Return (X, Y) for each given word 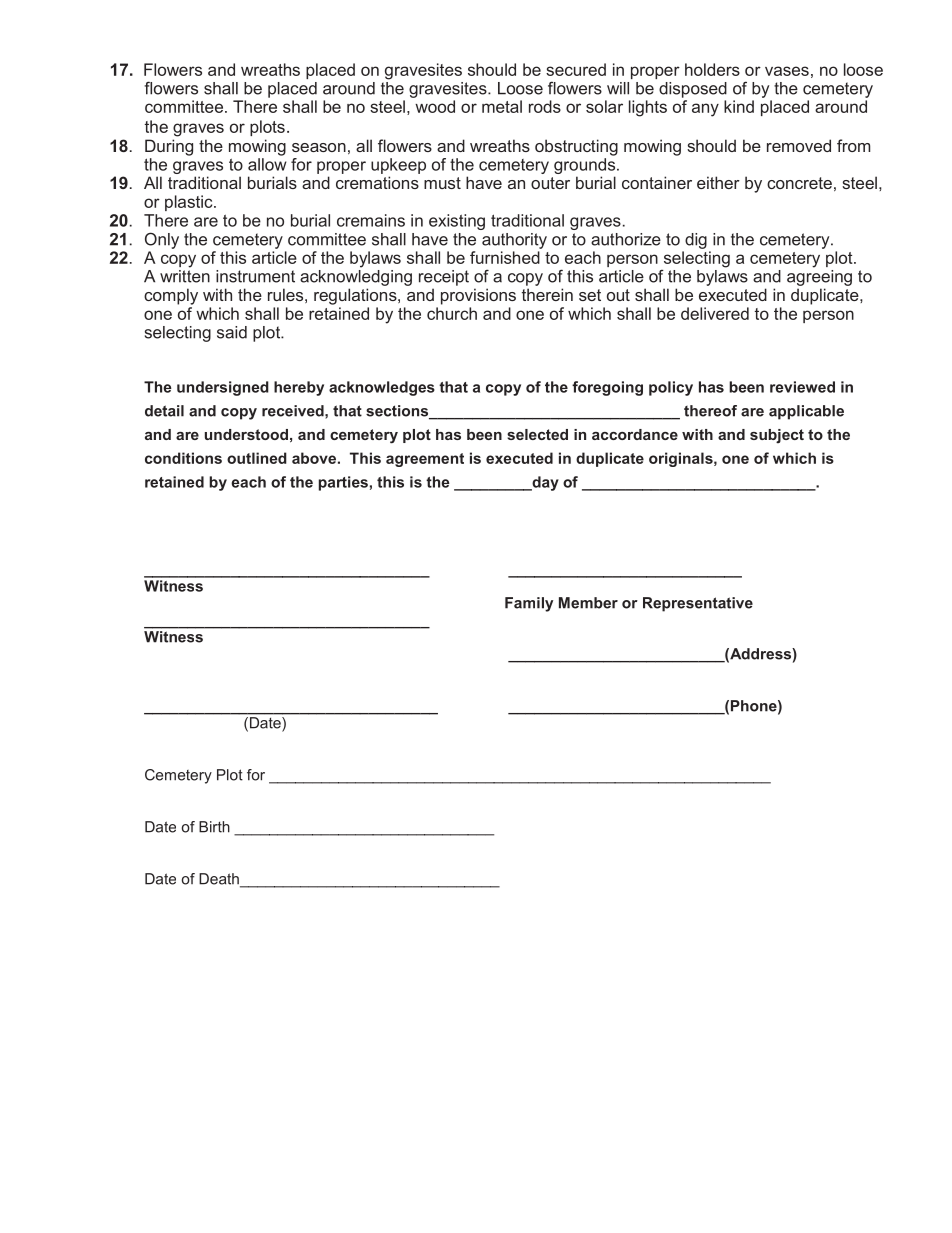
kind (739, 106)
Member (588, 603)
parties (343, 483)
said (232, 332)
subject (777, 436)
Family (529, 604)
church (452, 313)
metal (502, 106)
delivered (715, 313)
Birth (214, 827)
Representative (698, 604)
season (319, 147)
